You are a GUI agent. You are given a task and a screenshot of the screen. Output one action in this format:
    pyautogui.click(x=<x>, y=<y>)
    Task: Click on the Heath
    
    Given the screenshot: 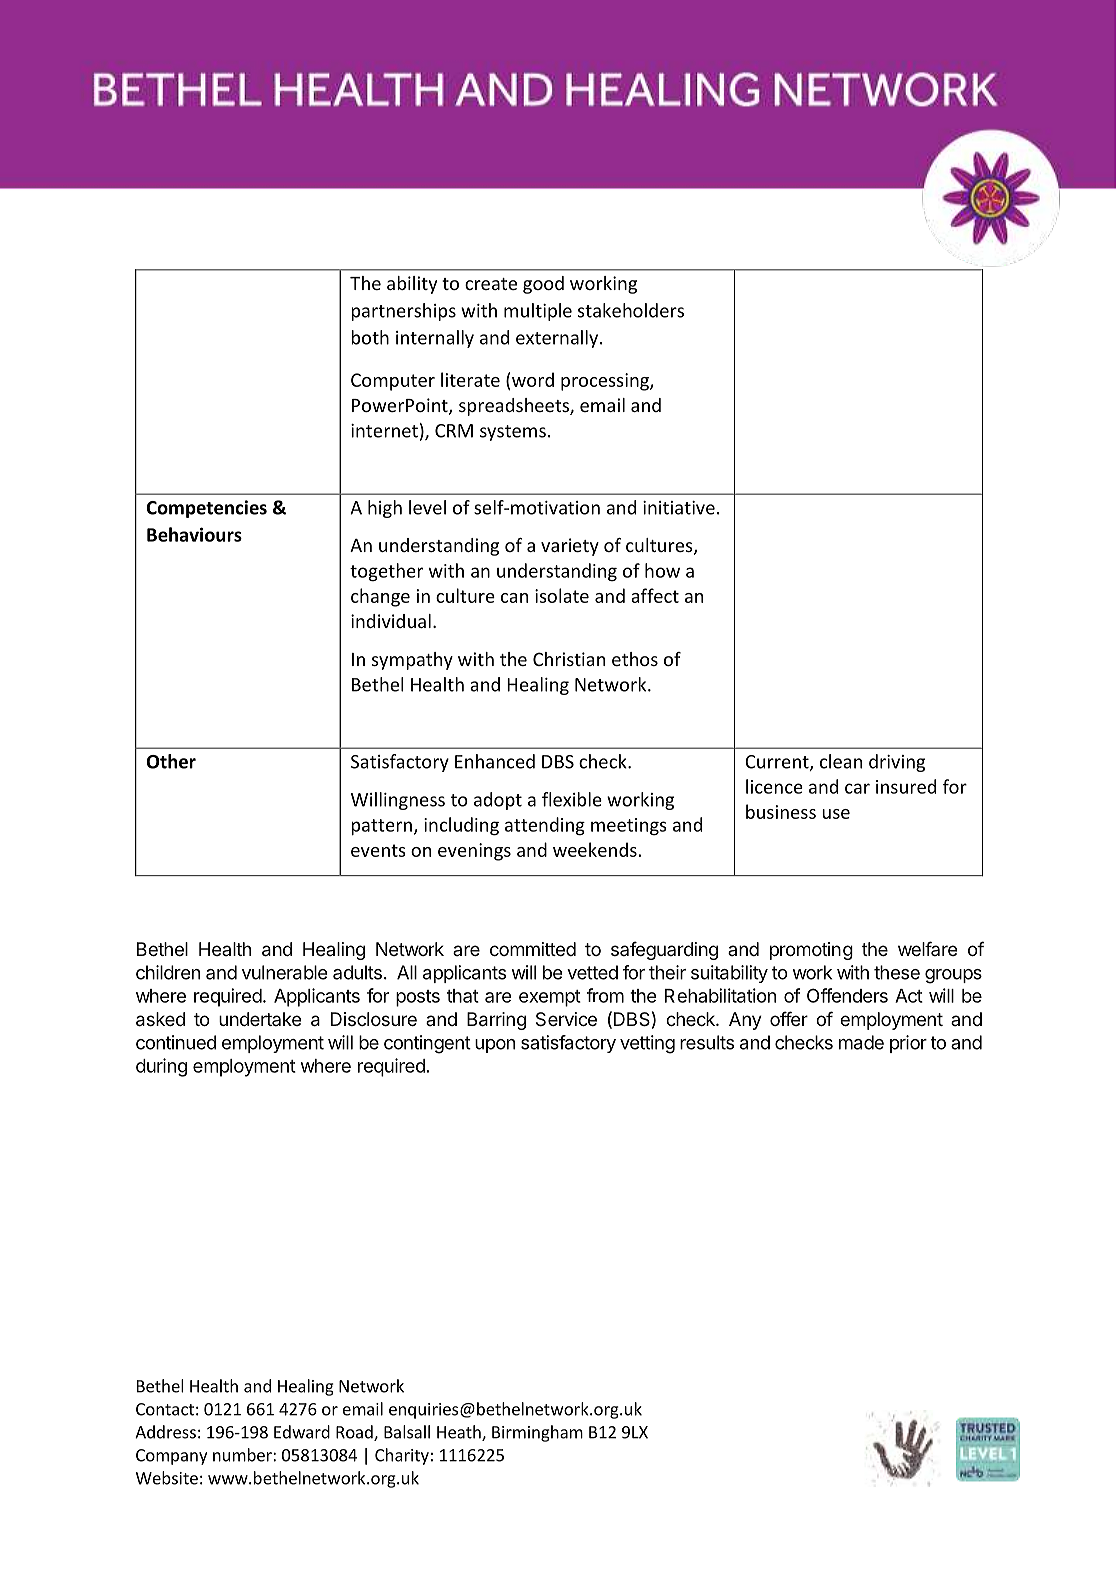 What is the action you would take?
    pyautogui.click(x=460, y=1433)
